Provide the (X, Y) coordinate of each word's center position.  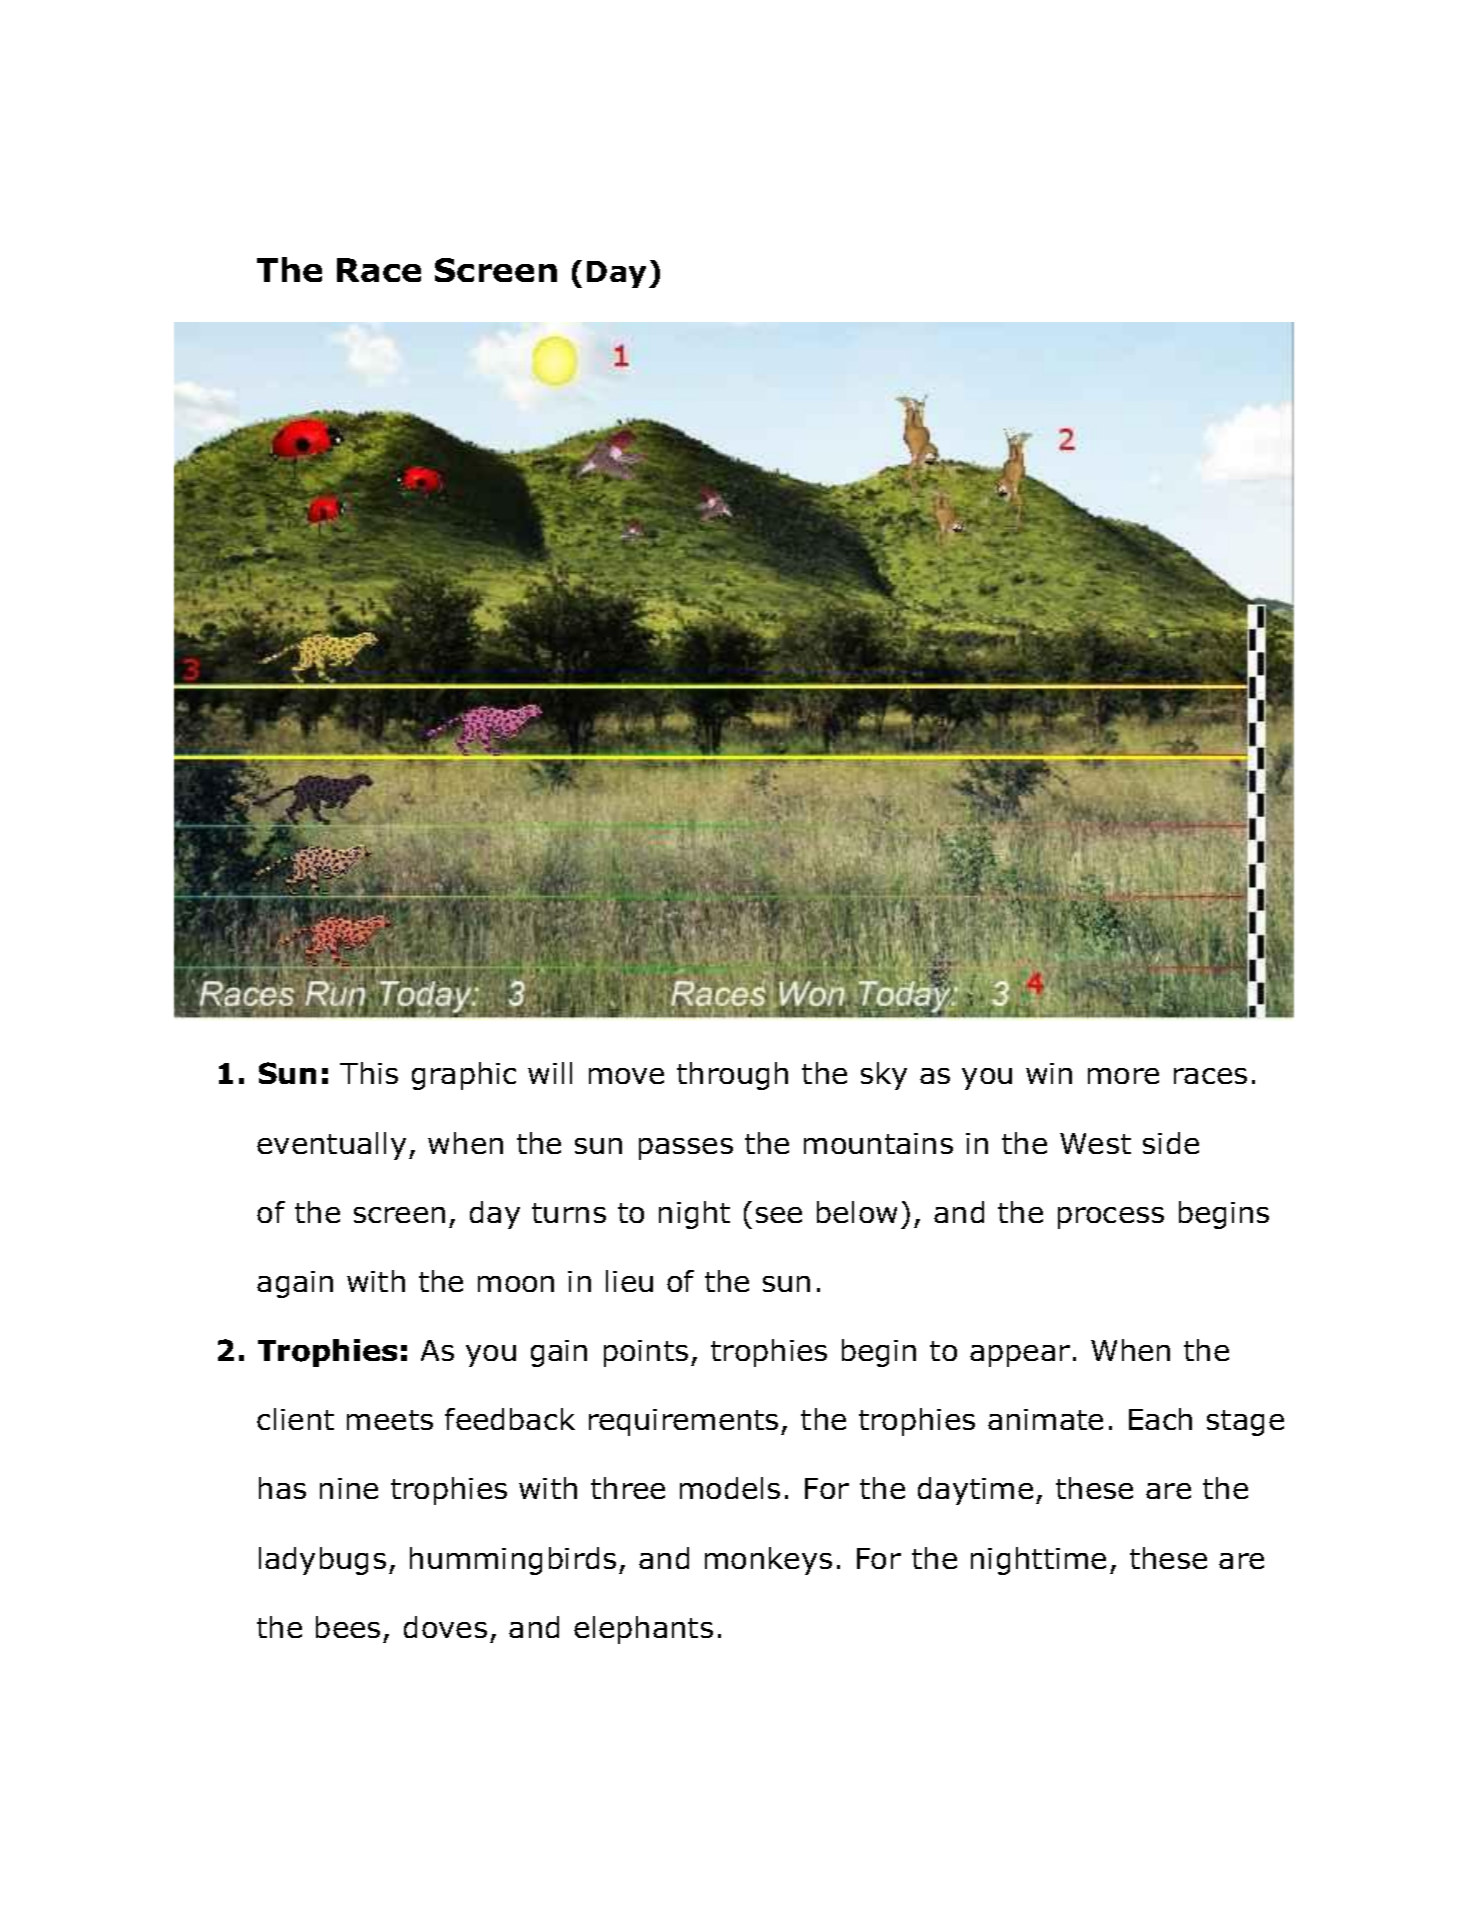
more (1123, 1076)
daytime (975, 1491)
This (369, 1073)
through (732, 1076)
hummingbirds (513, 1561)
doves (445, 1627)
